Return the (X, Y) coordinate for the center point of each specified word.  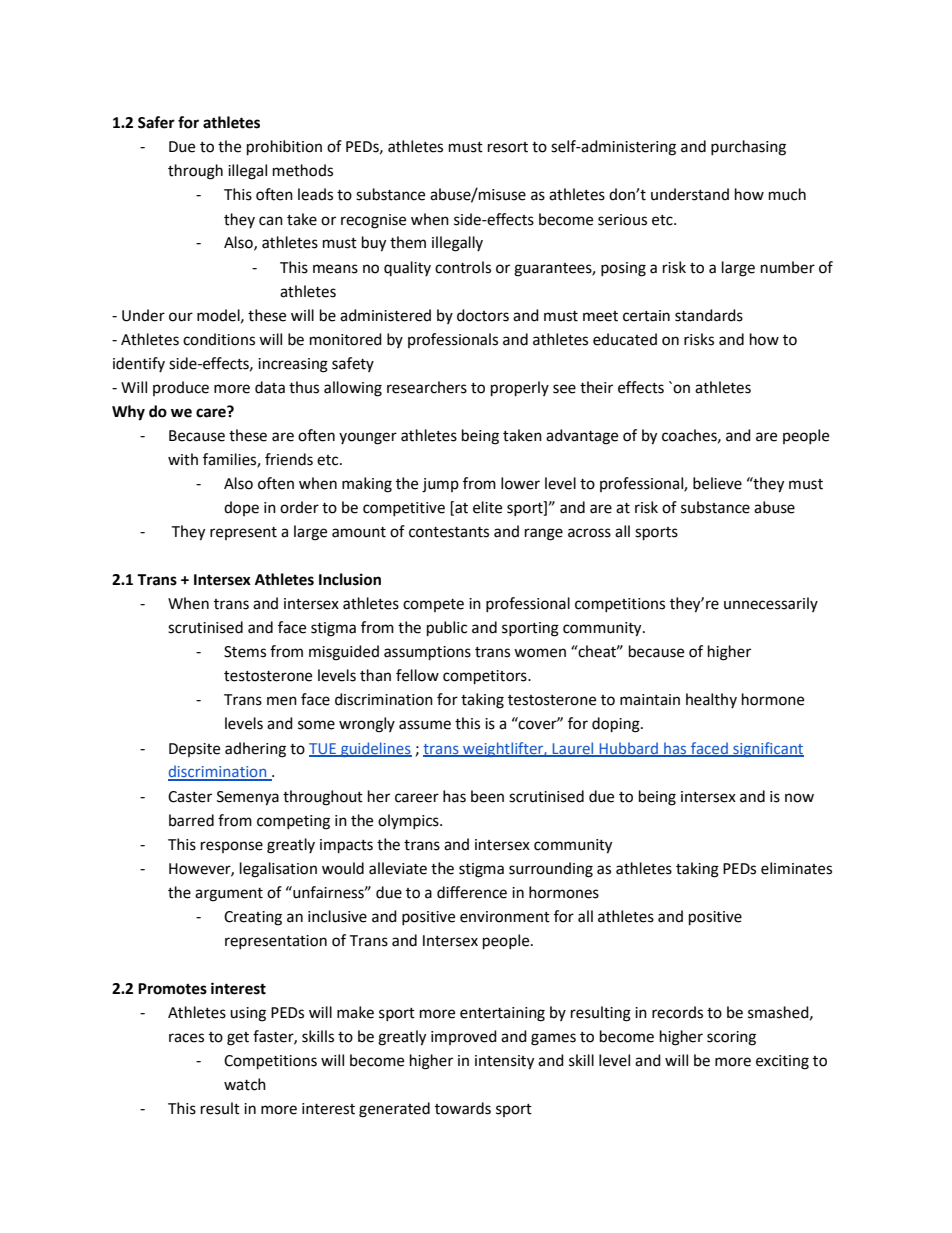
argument (229, 895)
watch (245, 1084)
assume (425, 725)
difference (472, 892)
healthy (711, 700)
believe (717, 483)
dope (241, 508)
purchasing (748, 148)
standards (709, 315)
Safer (156, 122)
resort (508, 147)
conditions (219, 339)
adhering (255, 750)
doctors (483, 315)
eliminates (796, 868)
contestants (449, 532)
